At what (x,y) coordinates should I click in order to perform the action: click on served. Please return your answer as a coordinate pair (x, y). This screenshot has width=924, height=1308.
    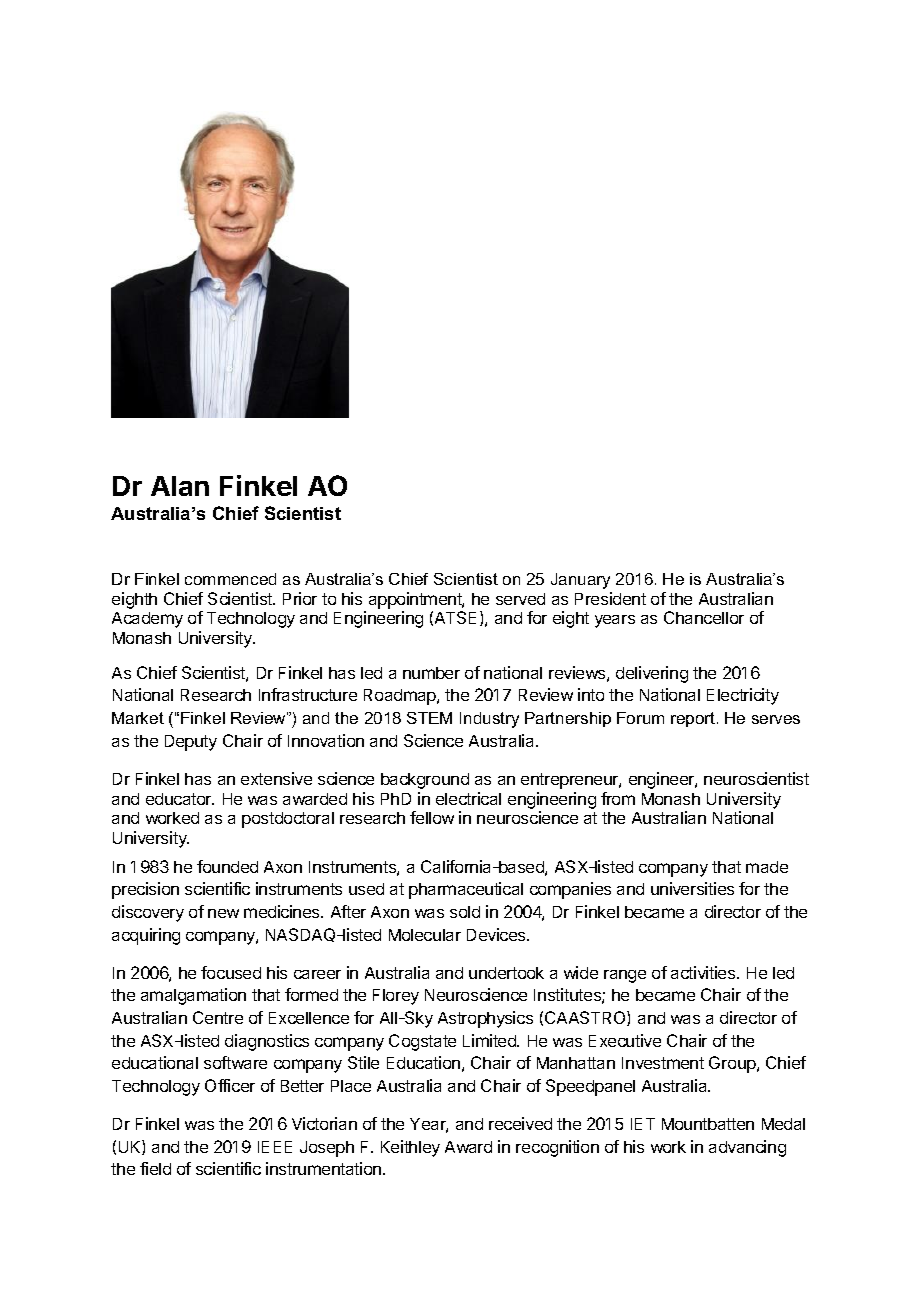
    Looking at the image, I should click on (520, 599).
